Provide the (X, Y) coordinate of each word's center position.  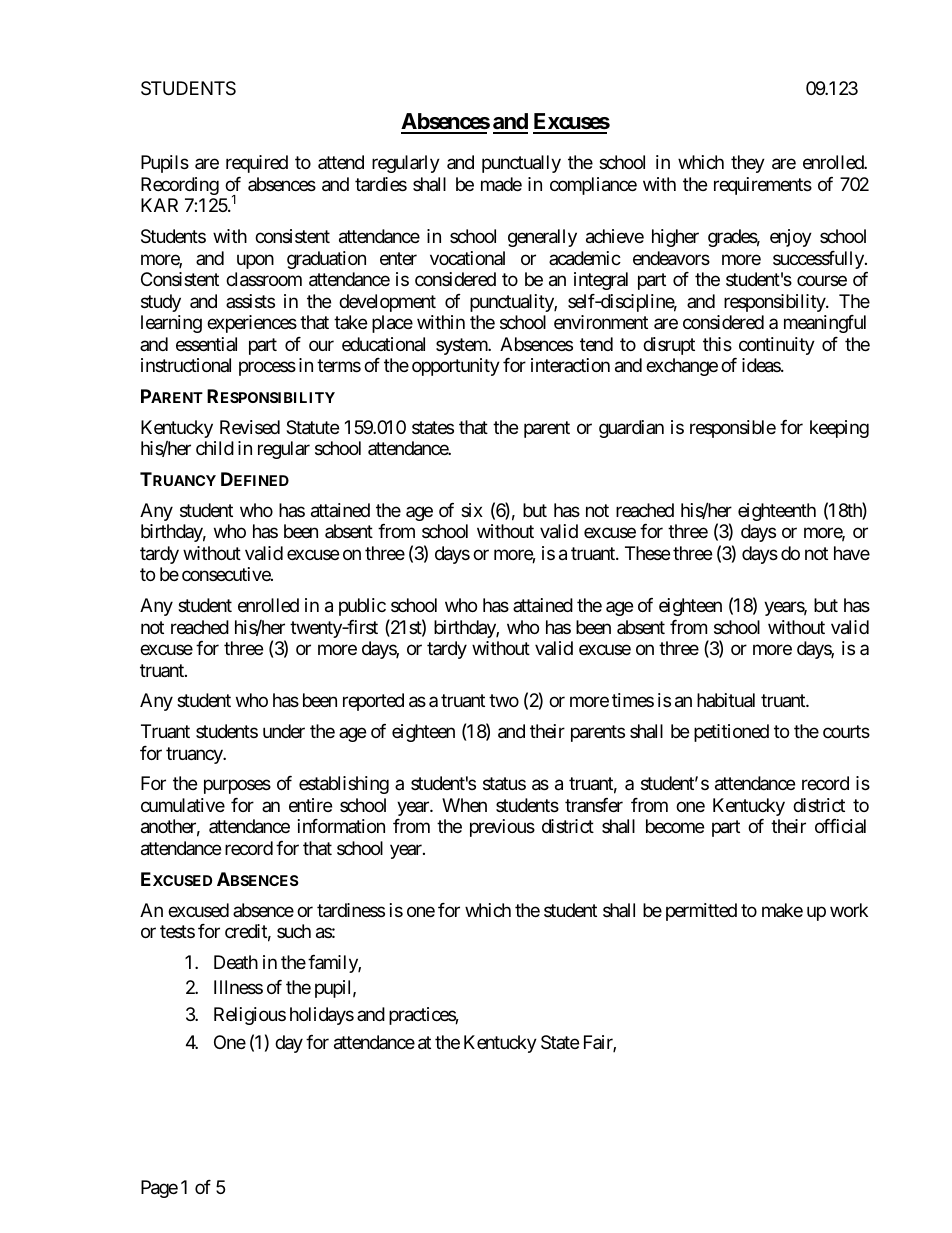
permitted (701, 912)
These (647, 553)
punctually (521, 164)
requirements (763, 186)
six (472, 510)
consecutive (227, 574)
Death (236, 962)
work (849, 910)
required (257, 164)
